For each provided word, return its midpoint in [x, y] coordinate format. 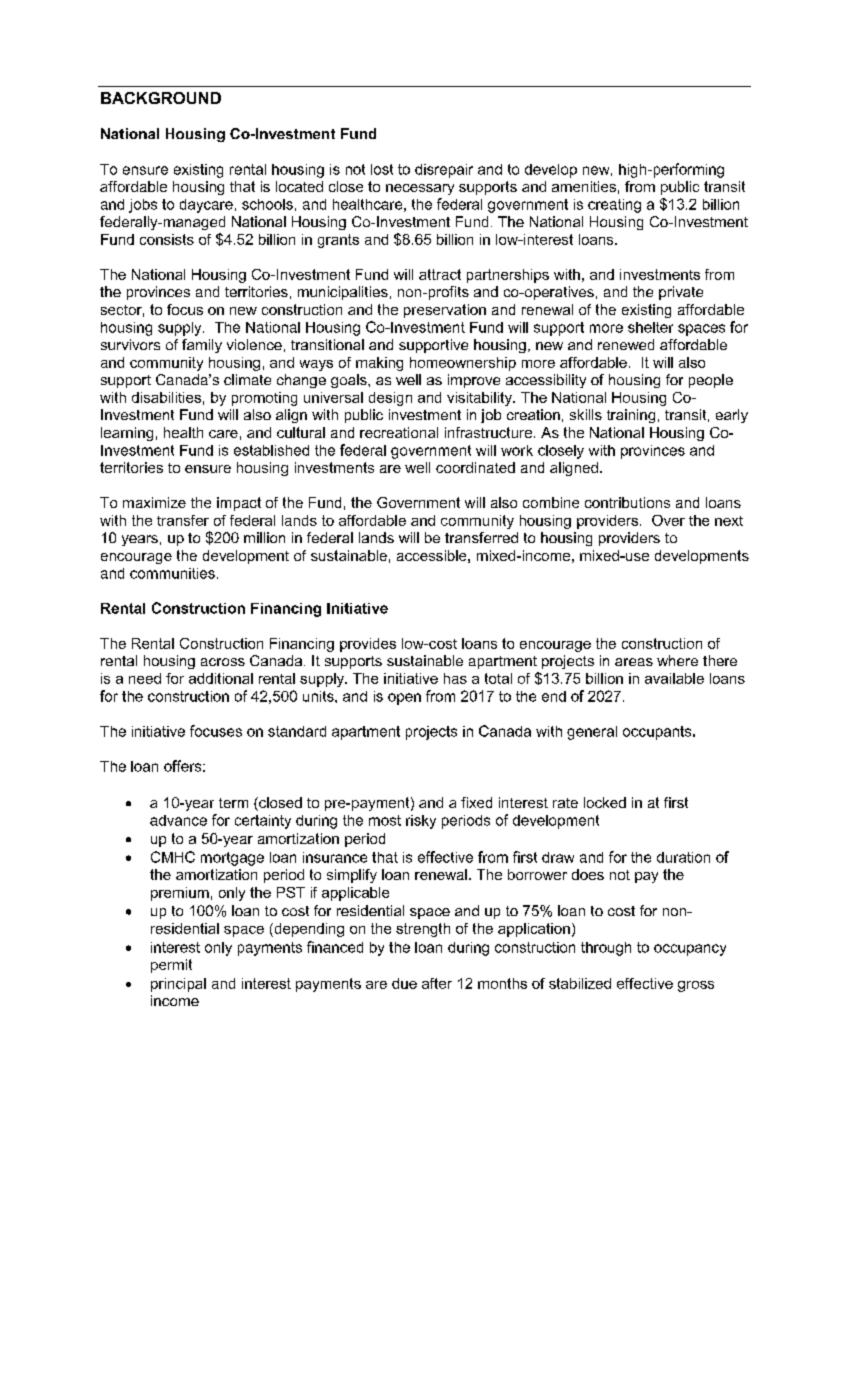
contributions [627, 502]
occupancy [690, 950]
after [437, 983]
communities [172, 573]
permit [171, 966]
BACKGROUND [161, 98]
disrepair [444, 171]
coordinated [475, 467]
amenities [584, 186]
